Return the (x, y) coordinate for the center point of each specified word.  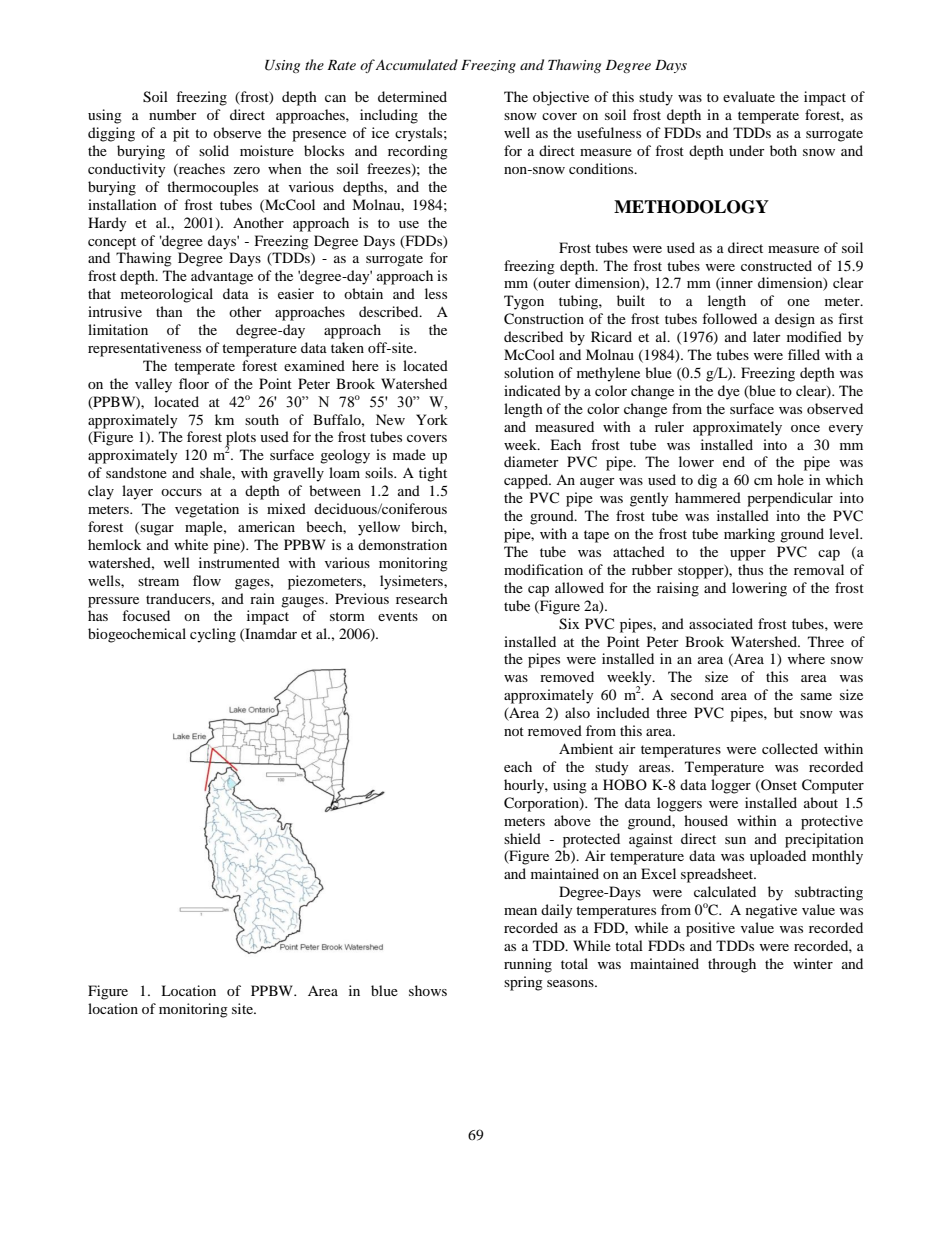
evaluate (749, 96)
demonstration (402, 544)
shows (428, 990)
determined (412, 96)
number (173, 114)
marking (749, 535)
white (191, 544)
